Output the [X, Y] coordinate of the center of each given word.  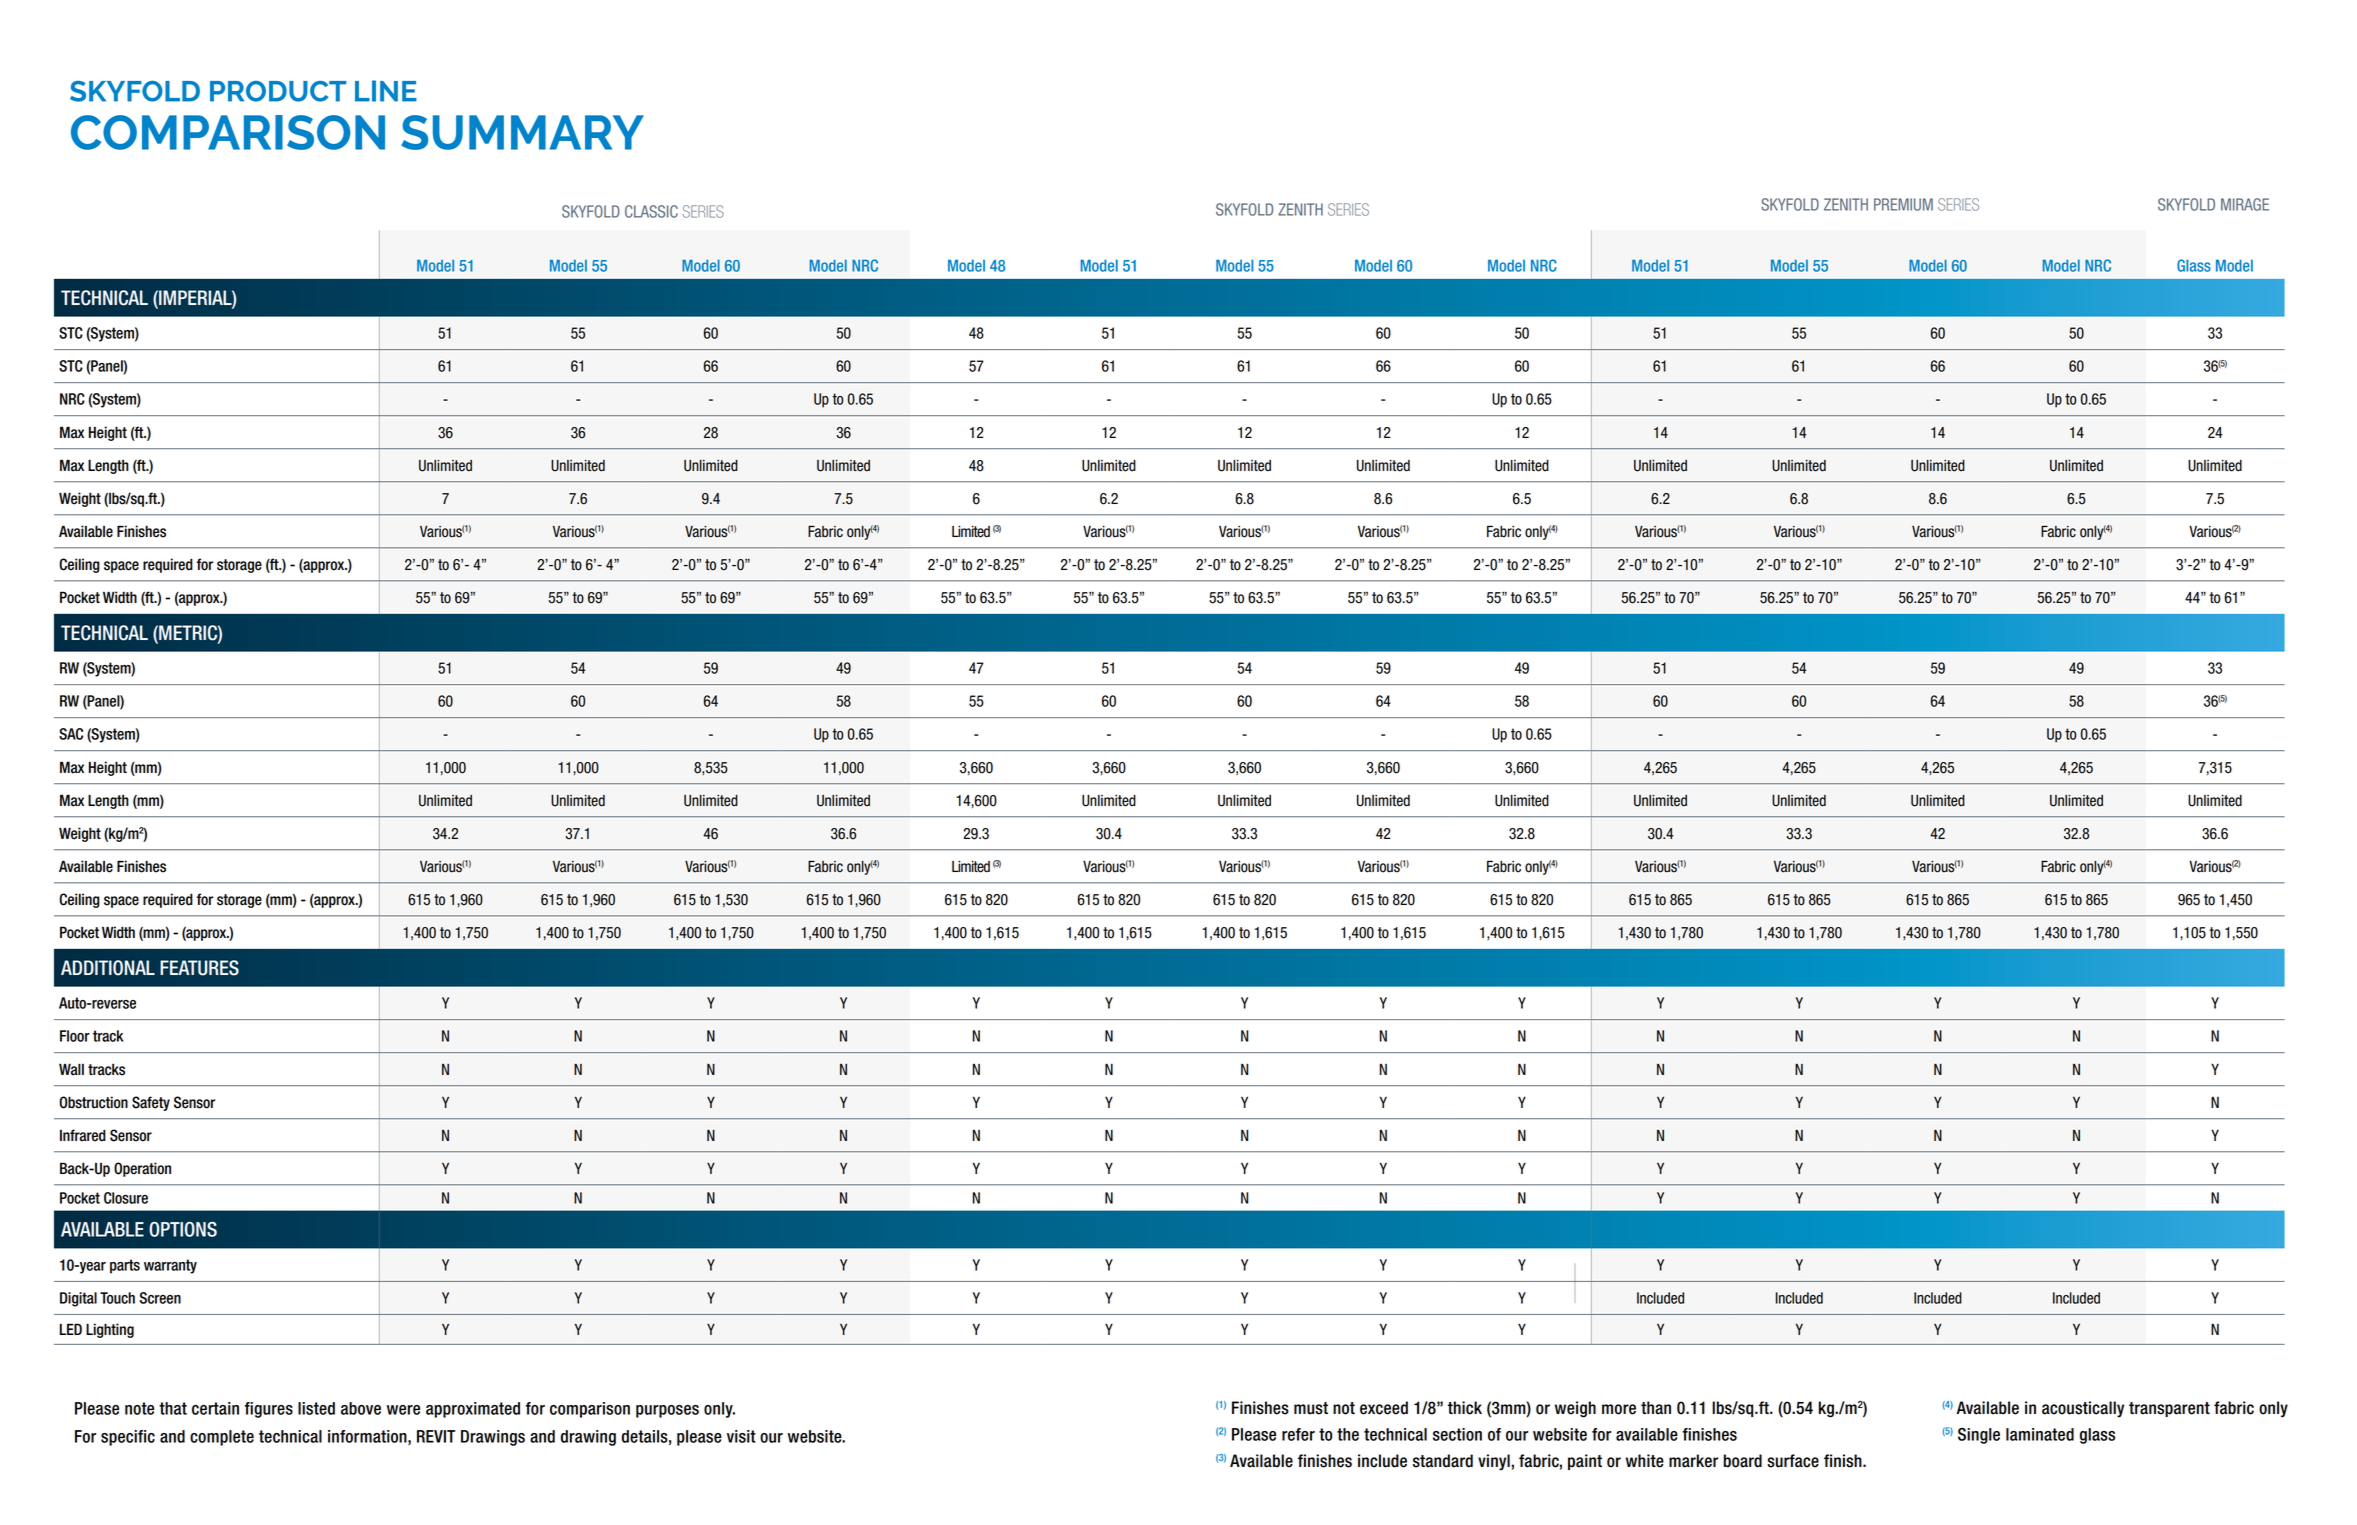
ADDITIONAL [108, 968]
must [1311, 1408]
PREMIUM [1903, 204]
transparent [2169, 1409]
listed [316, 1408]
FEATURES [199, 968]
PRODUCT [278, 91]
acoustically [2083, 1409]
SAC [71, 734]
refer [1298, 1434]
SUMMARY [522, 132]
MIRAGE [2245, 204]
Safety [151, 1103]
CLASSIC [651, 211]
